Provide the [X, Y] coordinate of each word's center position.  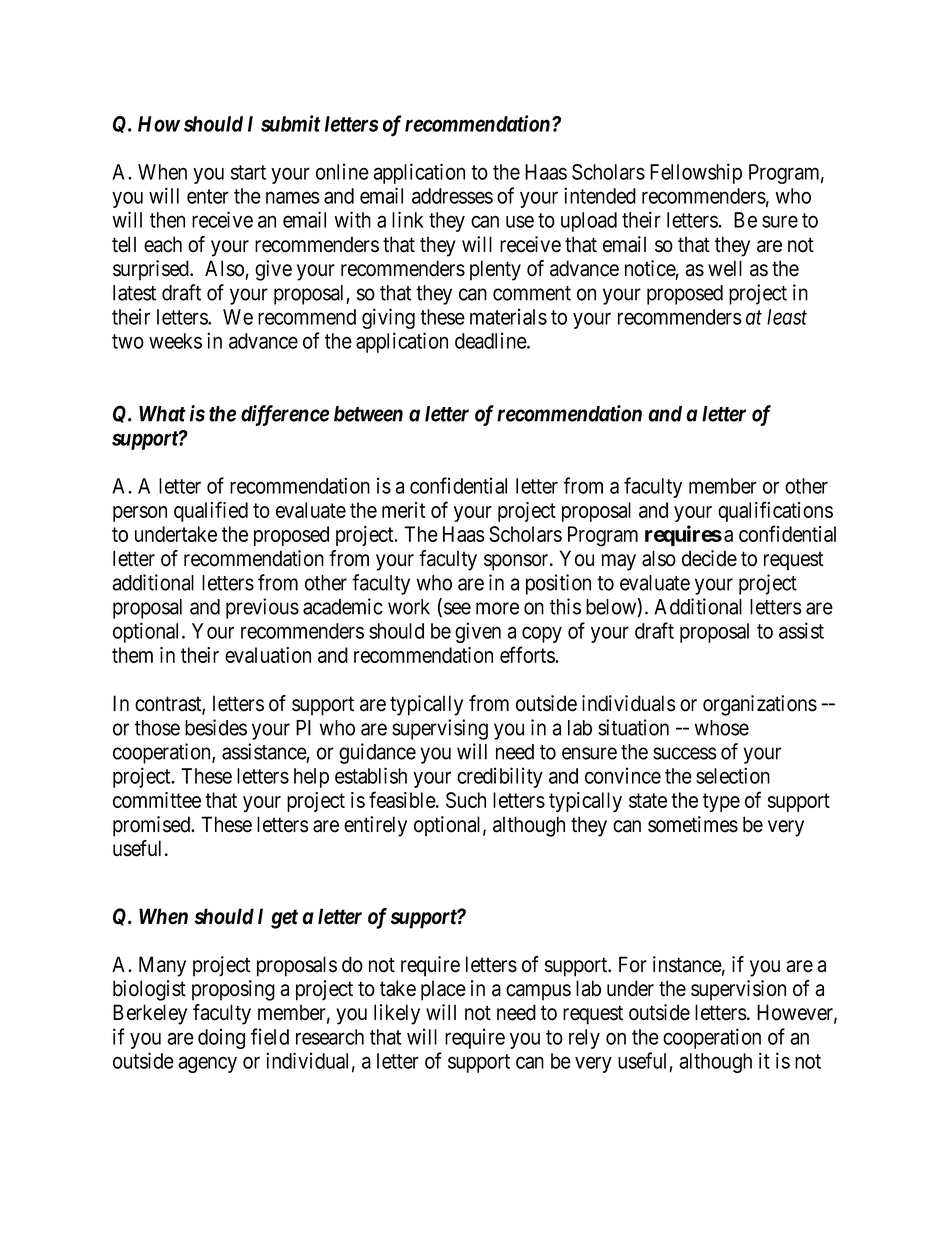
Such [466, 800]
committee [157, 800]
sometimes [693, 824]
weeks [175, 341]
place [443, 990]
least [787, 317]
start [248, 172]
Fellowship [696, 173]
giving [388, 318]
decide [709, 558]
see [457, 608]
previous [262, 608]
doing [221, 1038]
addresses [452, 196]
